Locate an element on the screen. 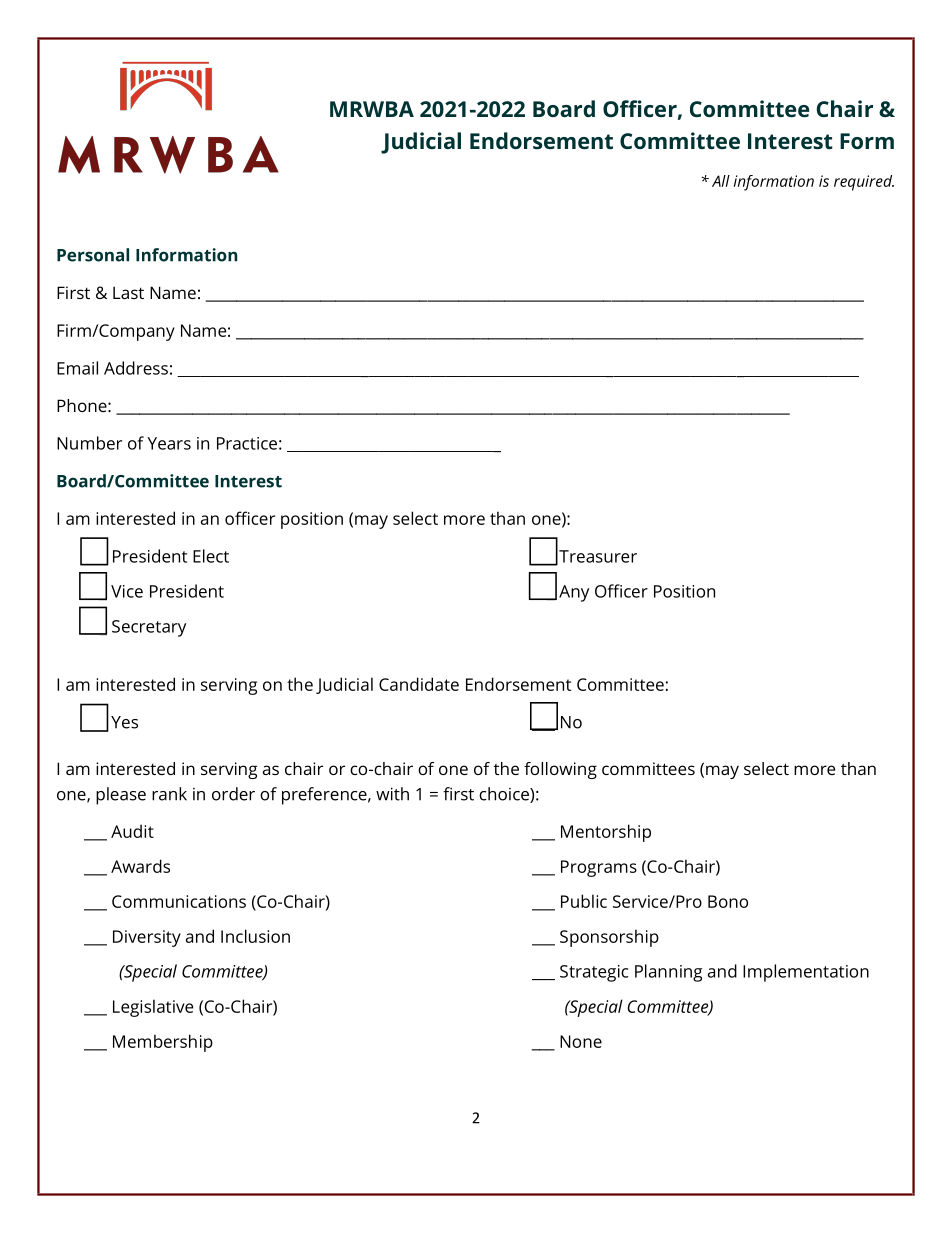 Image resolution: width=952 pixels, height=1233 pixels. Programs is located at coordinates (599, 868).
